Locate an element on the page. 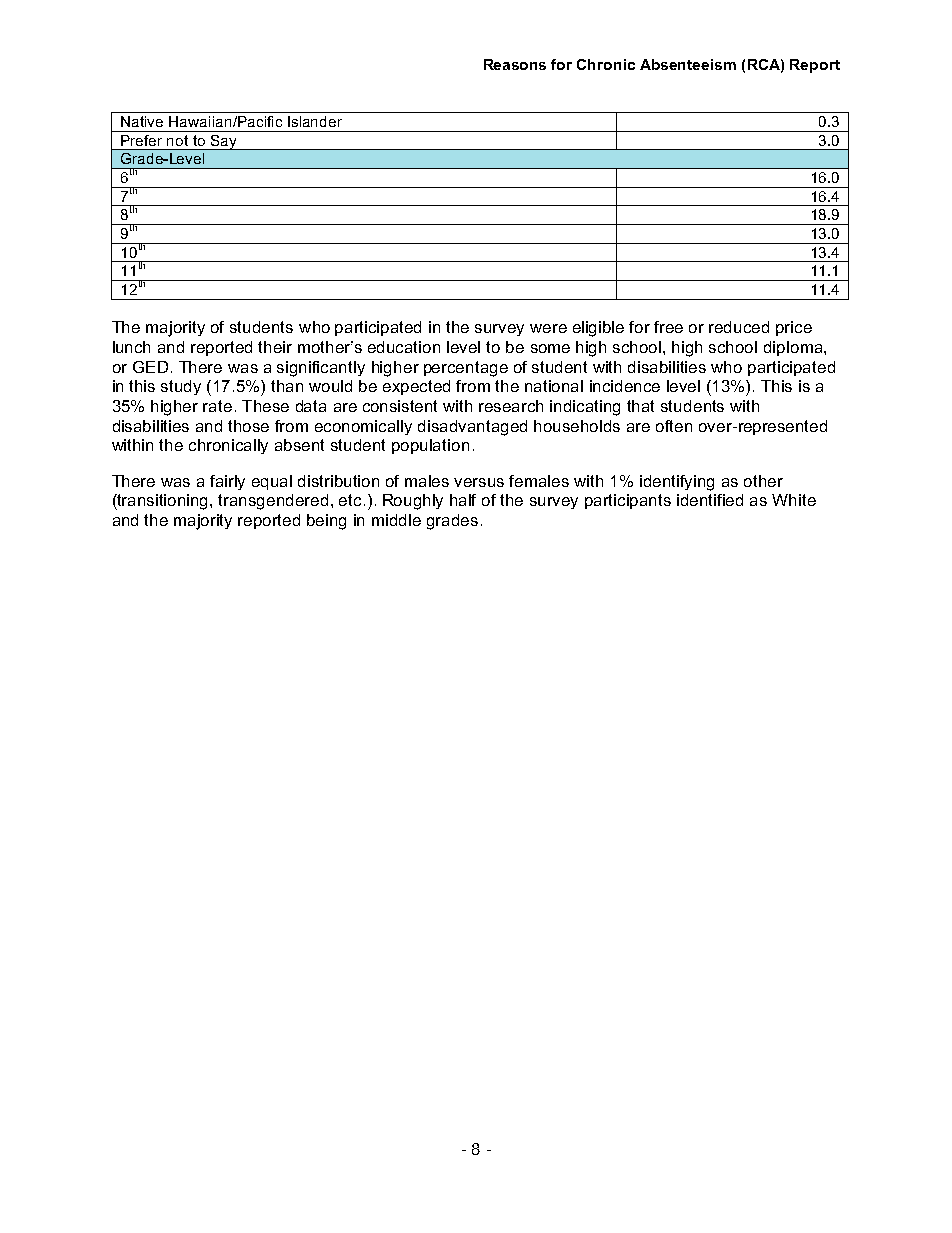 Image resolution: width=952 pixels, height=1233 pixels. transitioning is located at coordinates (163, 502).
